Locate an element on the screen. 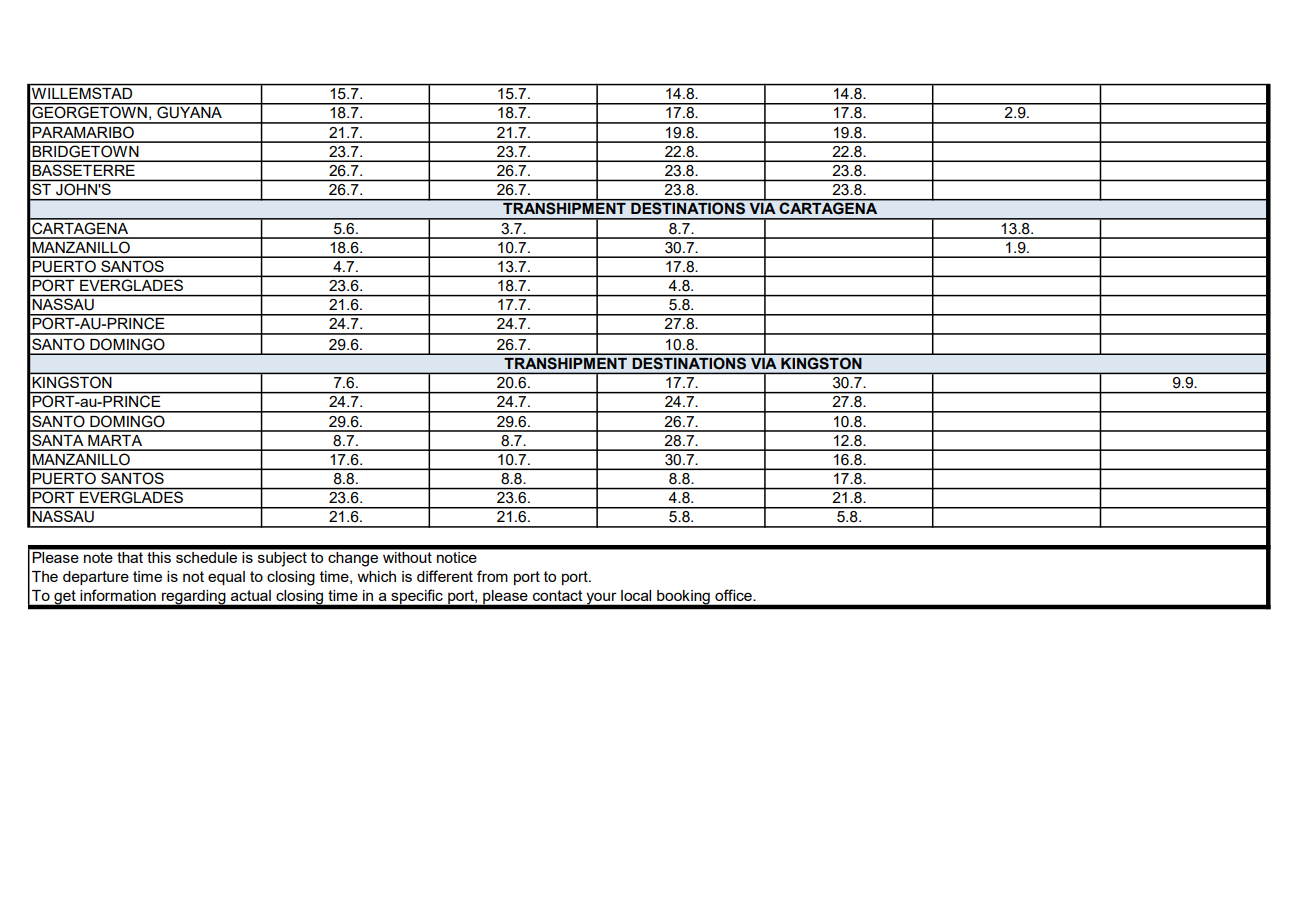 Image resolution: width=1308 pixels, height=924 pixels. contact is located at coordinates (557, 595).
